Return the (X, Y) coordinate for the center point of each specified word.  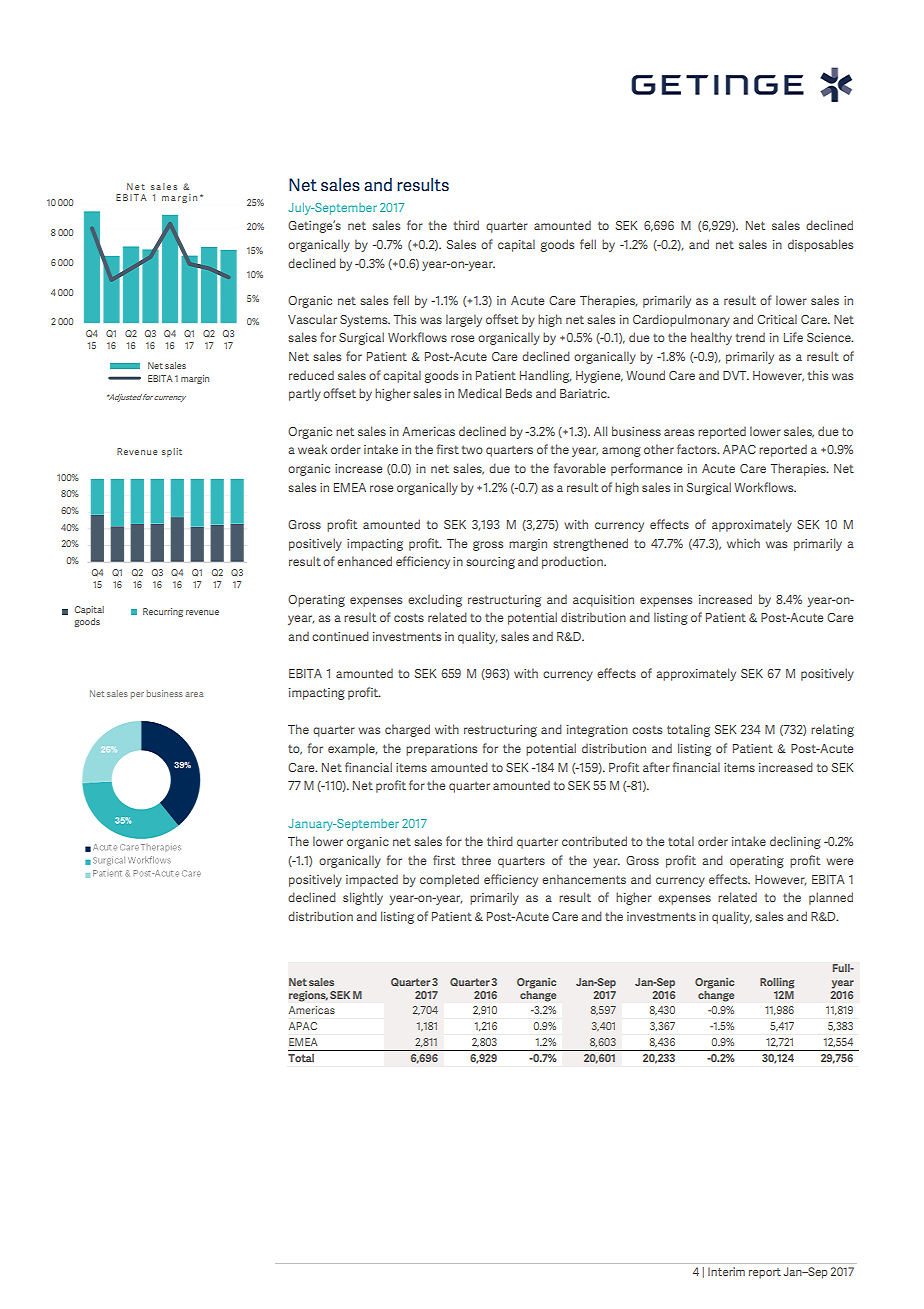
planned (831, 898)
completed (449, 880)
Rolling (777, 983)
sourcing (490, 563)
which (743, 543)
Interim (726, 1271)
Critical (777, 319)
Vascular (312, 319)
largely (464, 320)
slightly (363, 898)
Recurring (163, 612)
